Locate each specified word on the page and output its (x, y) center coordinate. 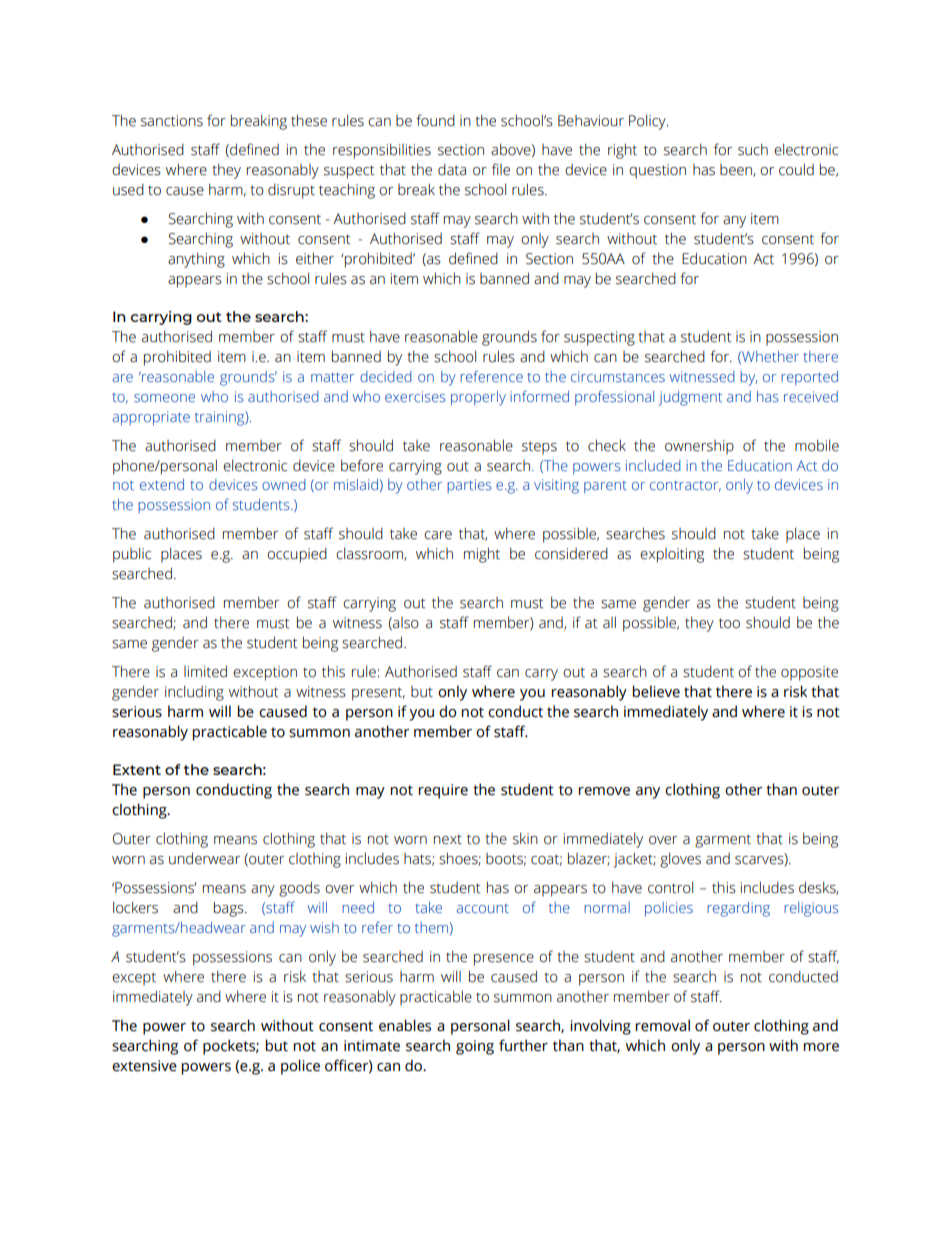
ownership (699, 447)
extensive (144, 1066)
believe (656, 691)
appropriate (151, 418)
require (443, 791)
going (475, 1047)
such (753, 149)
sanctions (172, 121)
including (194, 693)
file (501, 169)
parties (469, 486)
